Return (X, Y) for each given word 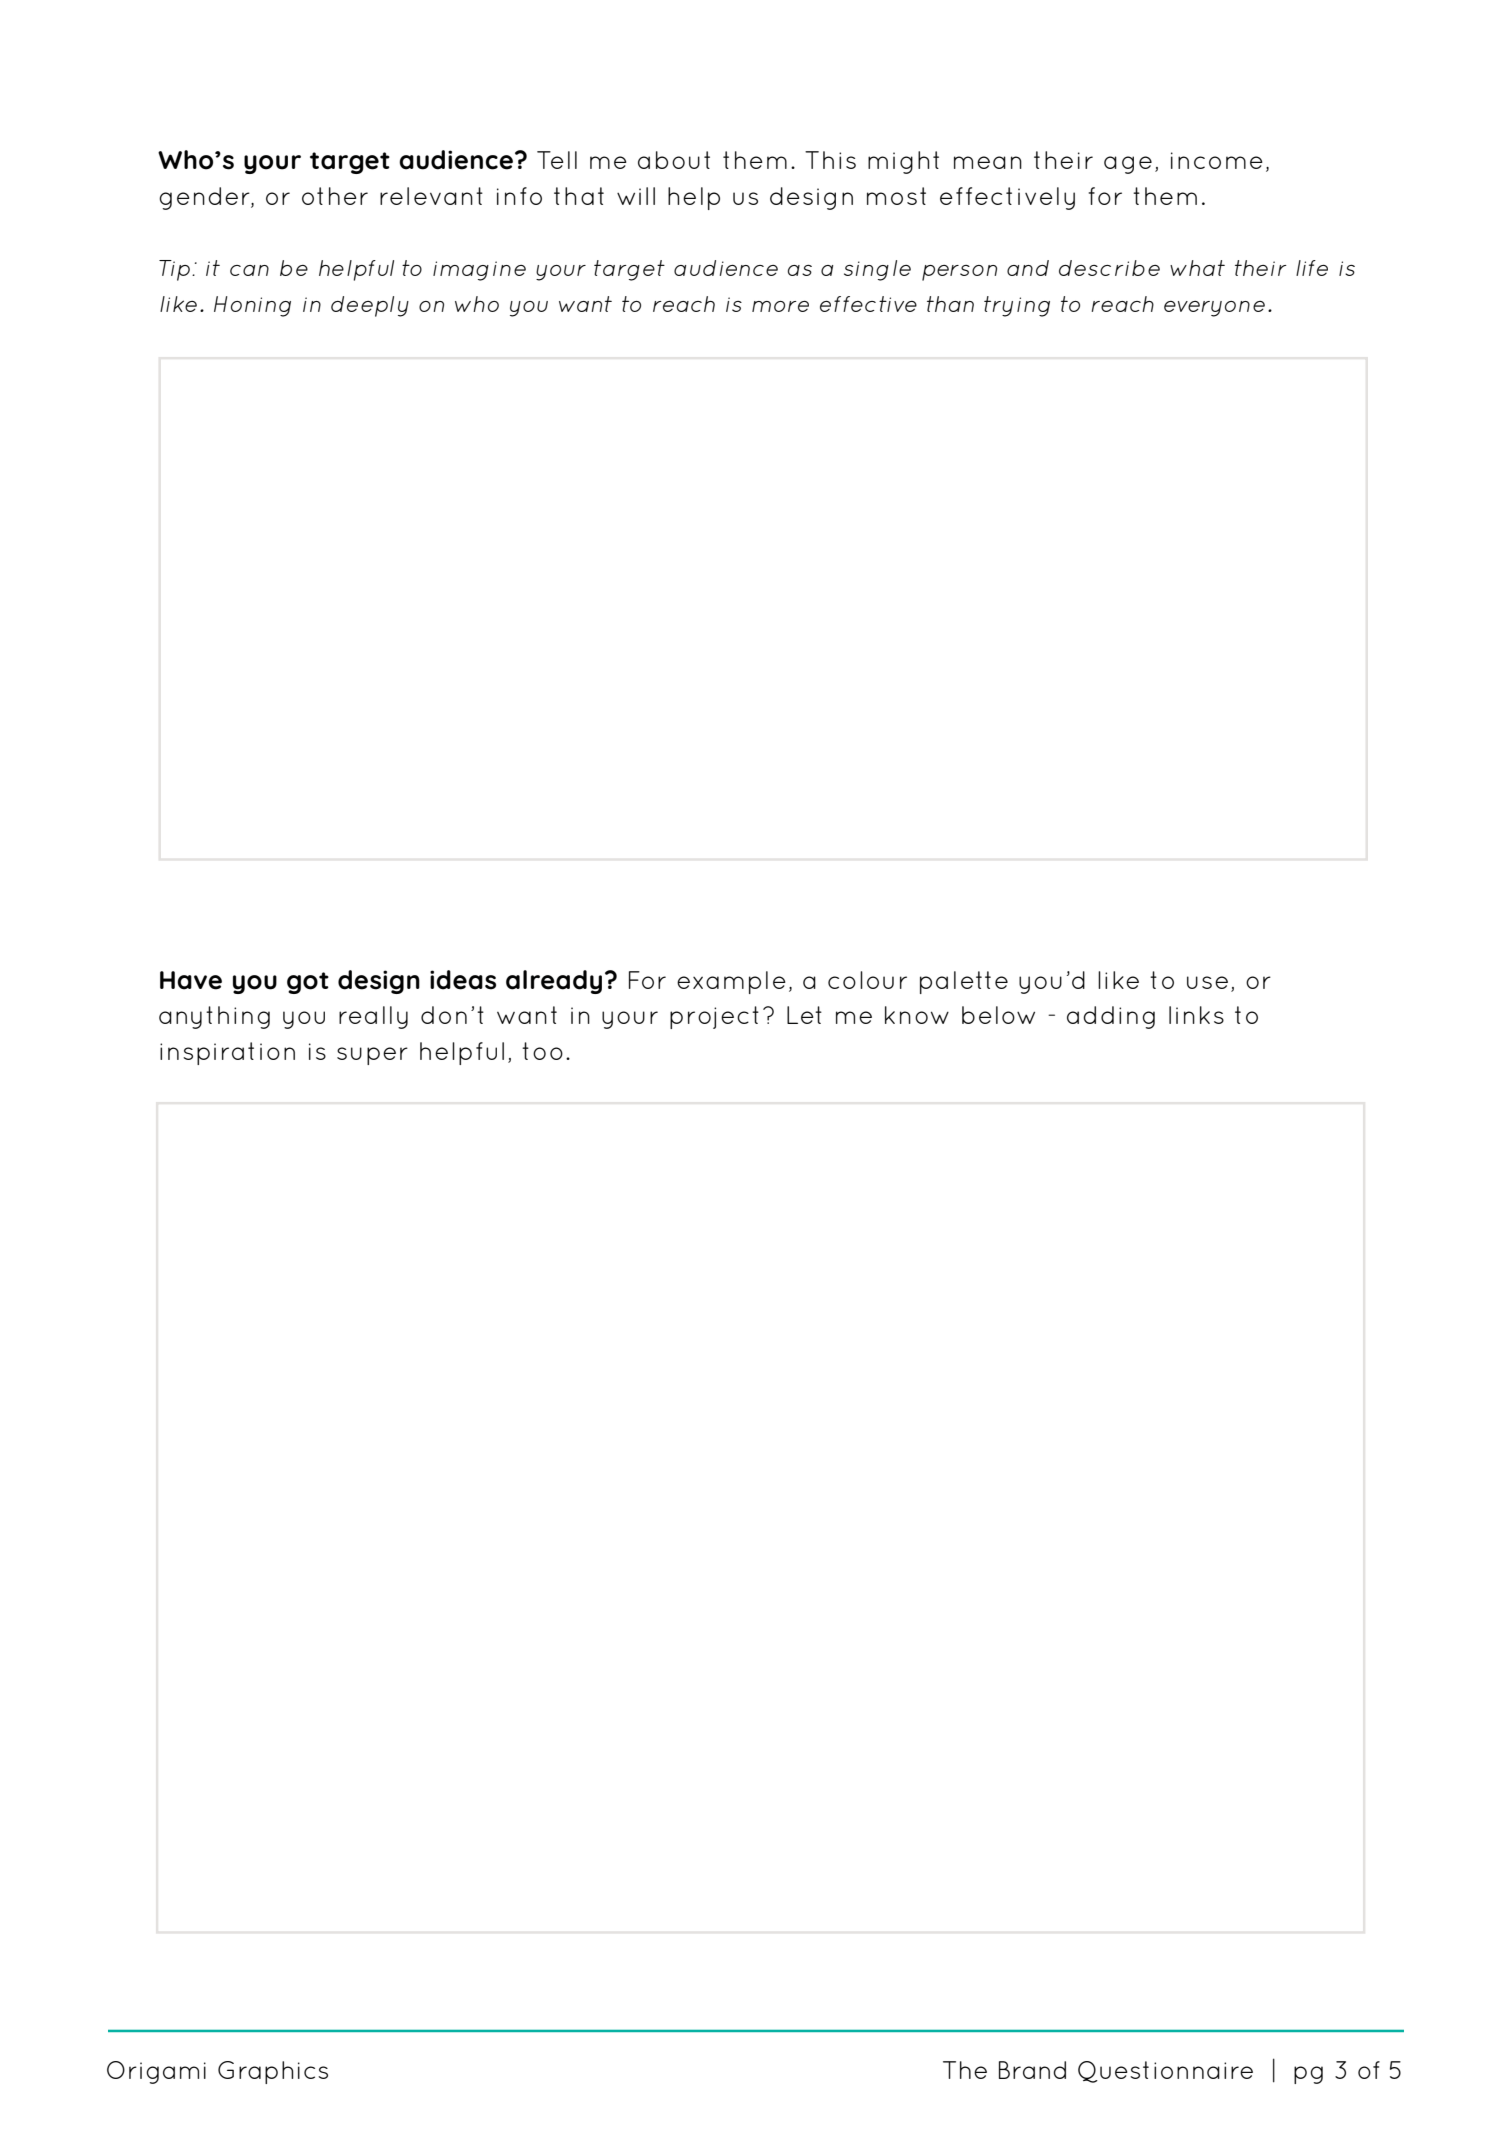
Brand (1032, 2070)
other (335, 196)
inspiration (227, 1053)
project (714, 1017)
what (1197, 268)
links (1196, 1015)
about (674, 160)
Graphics (273, 2072)
